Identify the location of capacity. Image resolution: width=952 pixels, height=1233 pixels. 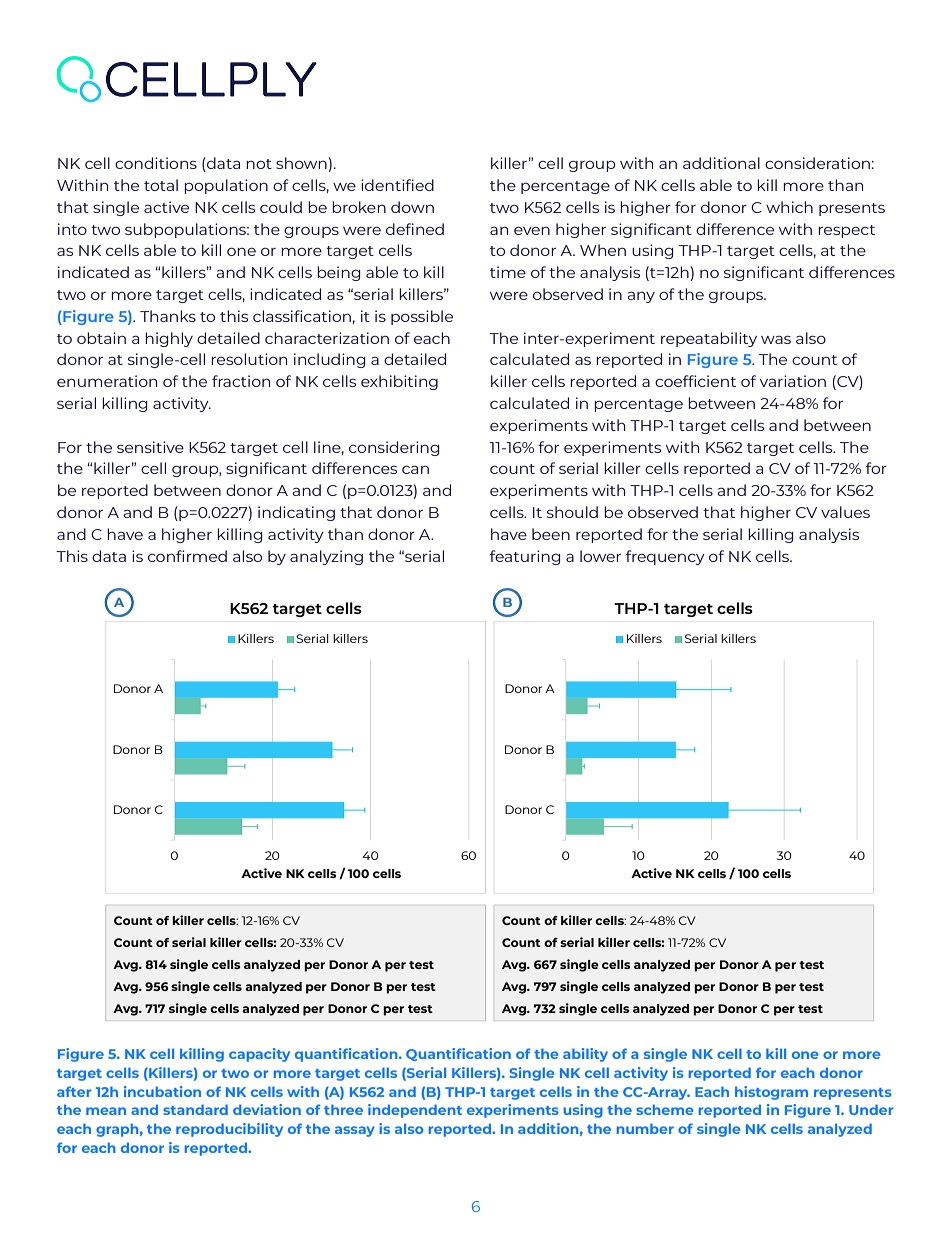
(259, 1055).
